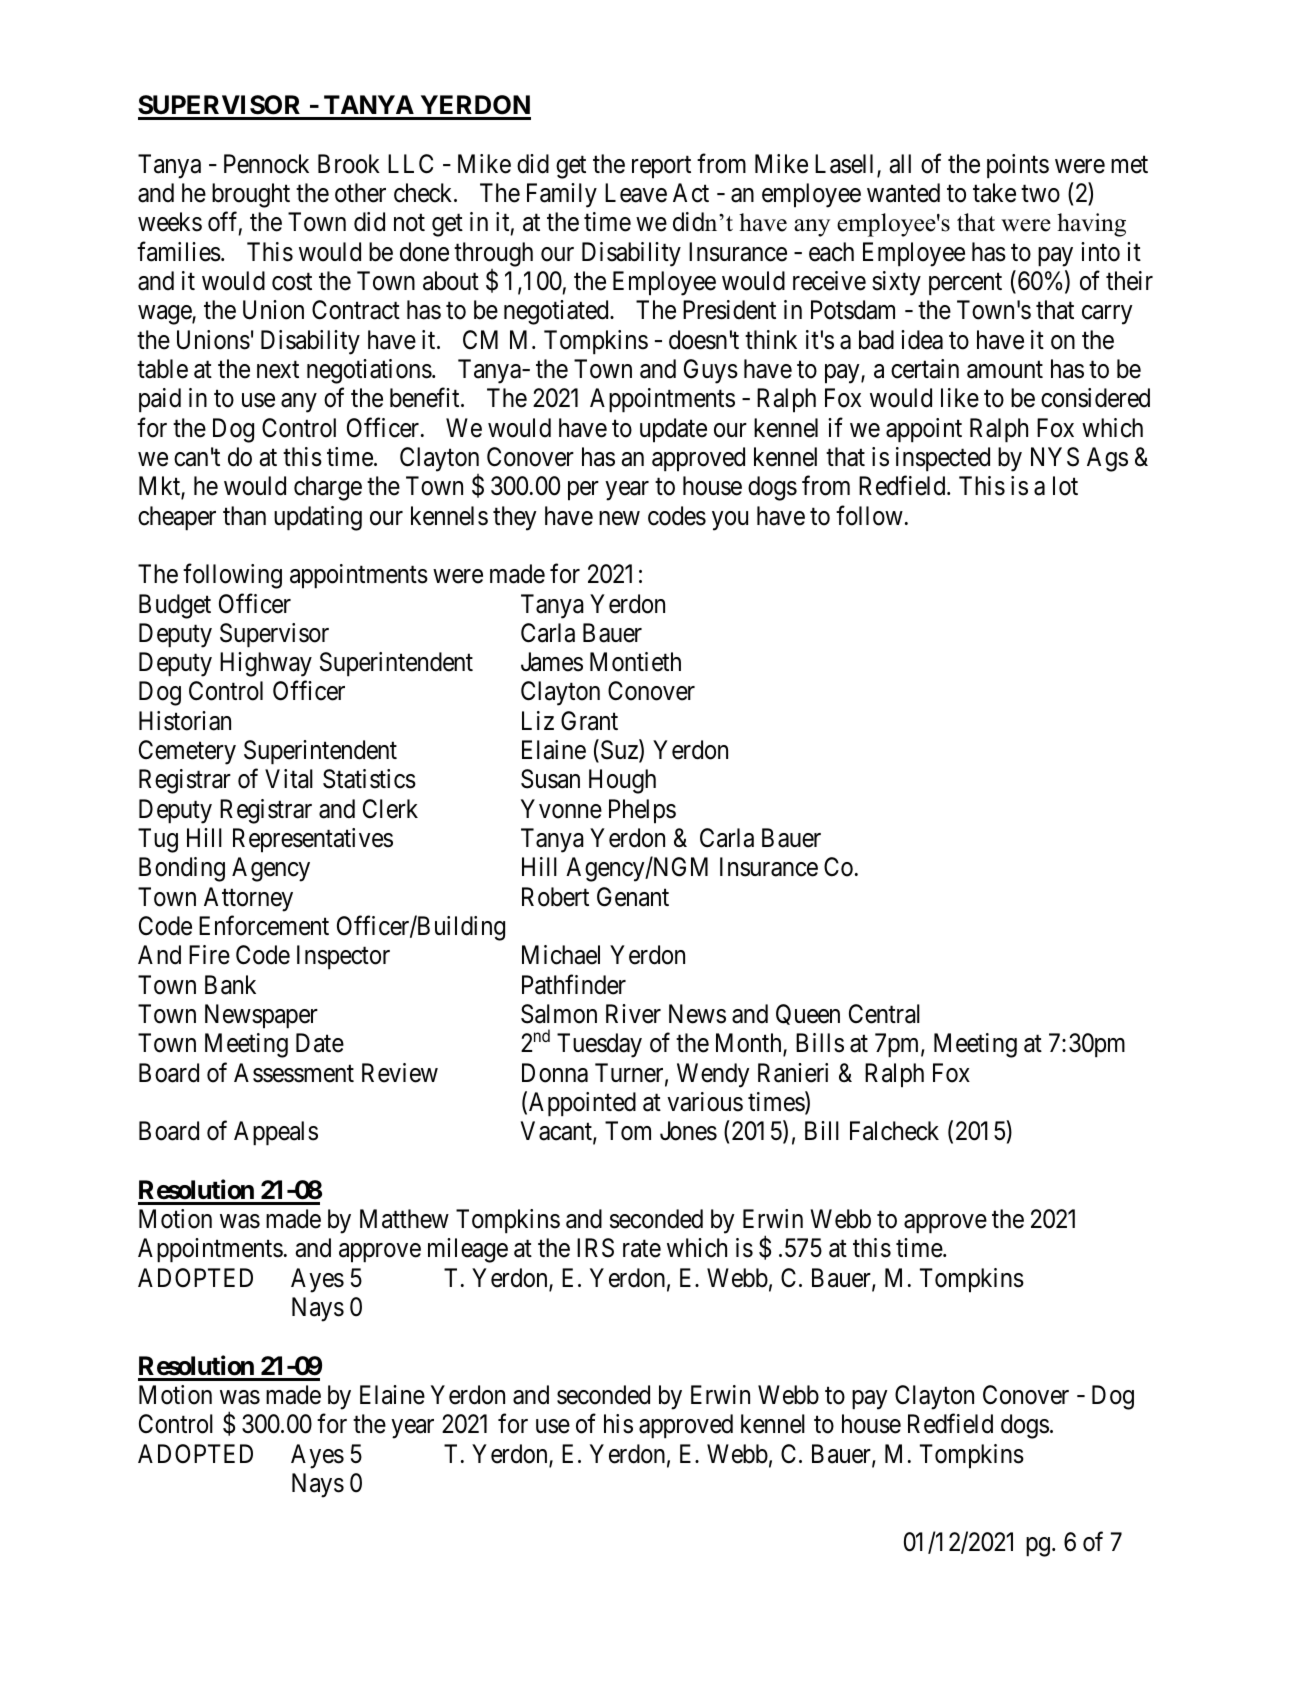  I want to click on Bank, so click(230, 985).
